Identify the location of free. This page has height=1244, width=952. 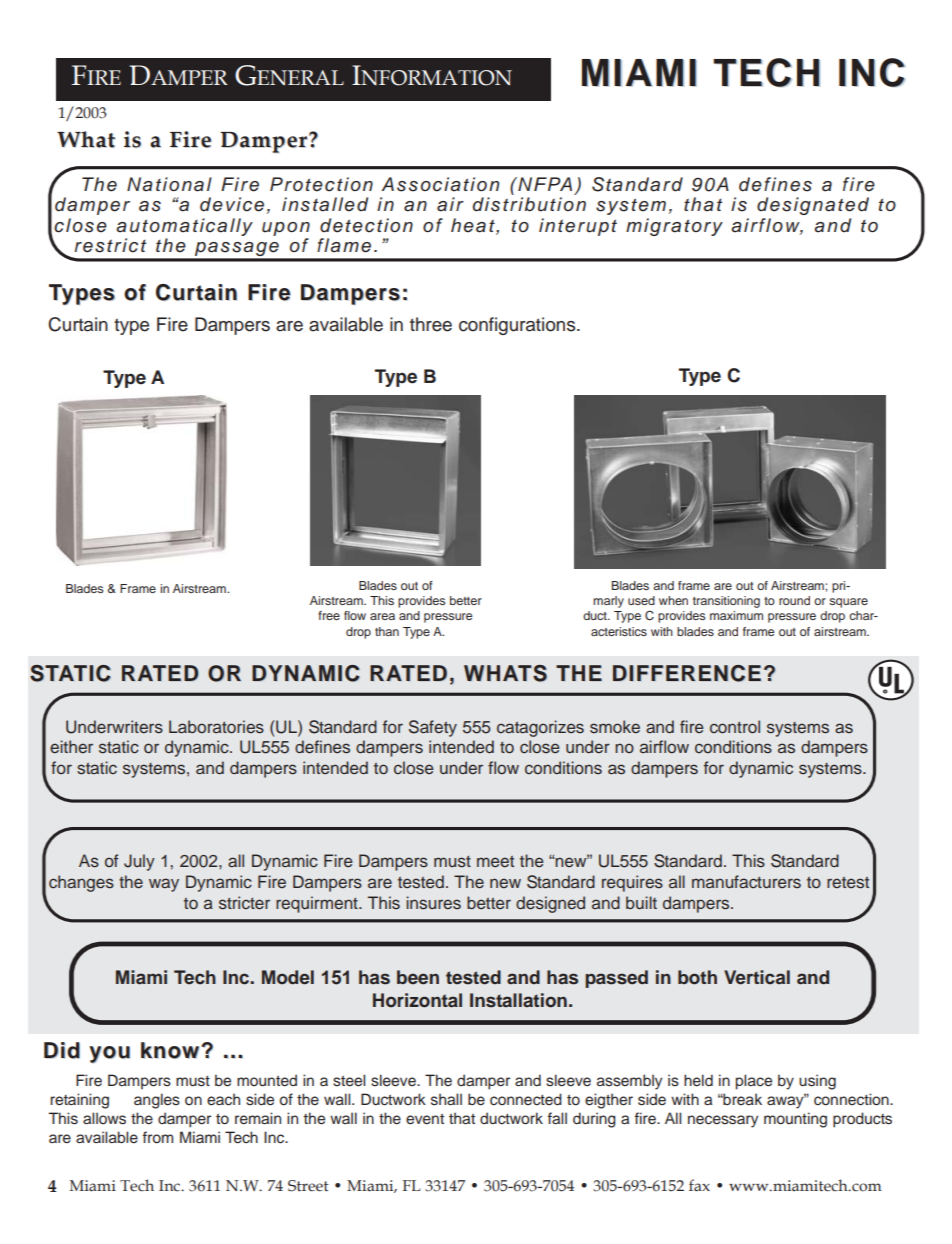
(329, 615).
